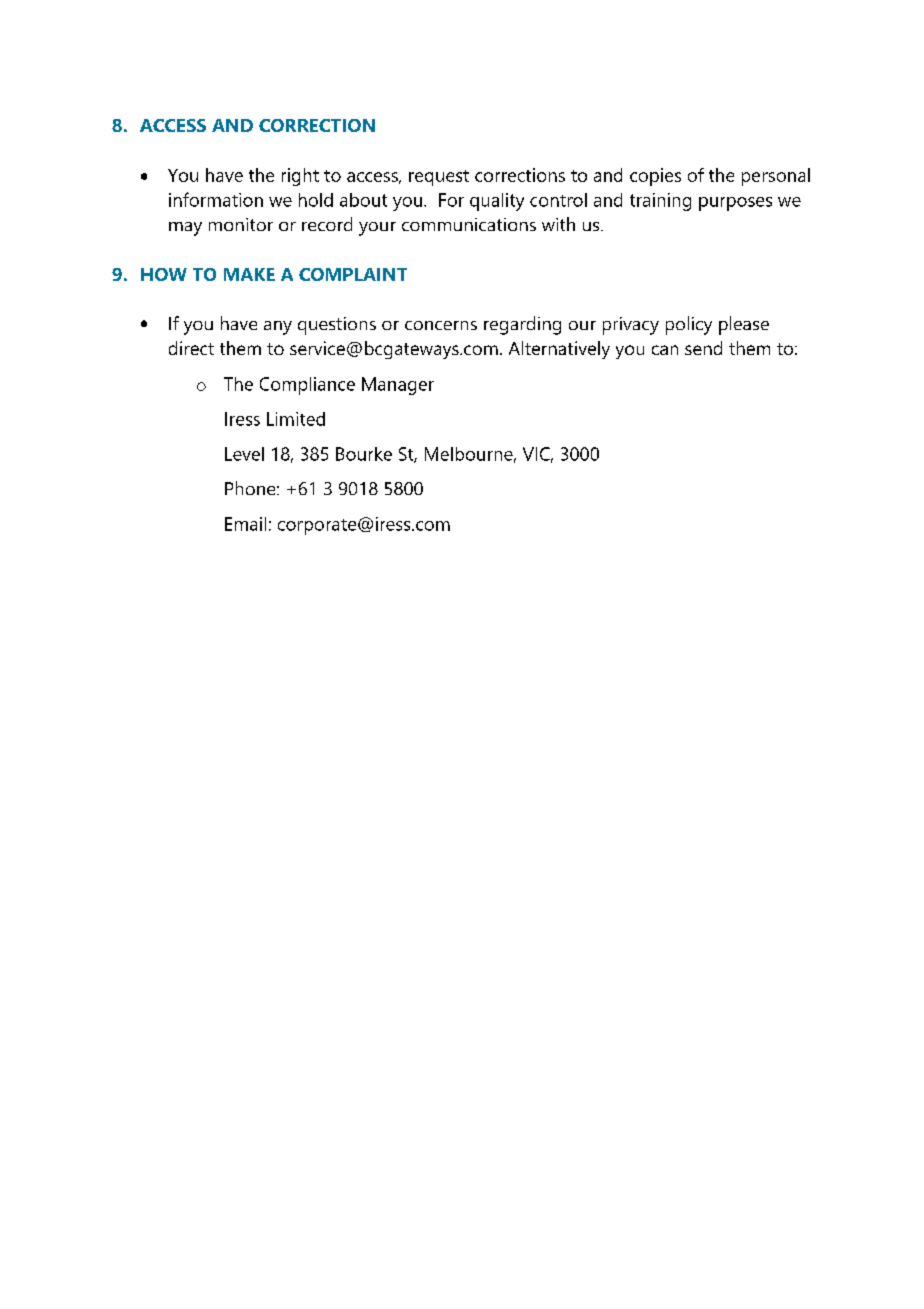 This document has width=924, height=1309. I want to click on Alternatively, so click(559, 350).
